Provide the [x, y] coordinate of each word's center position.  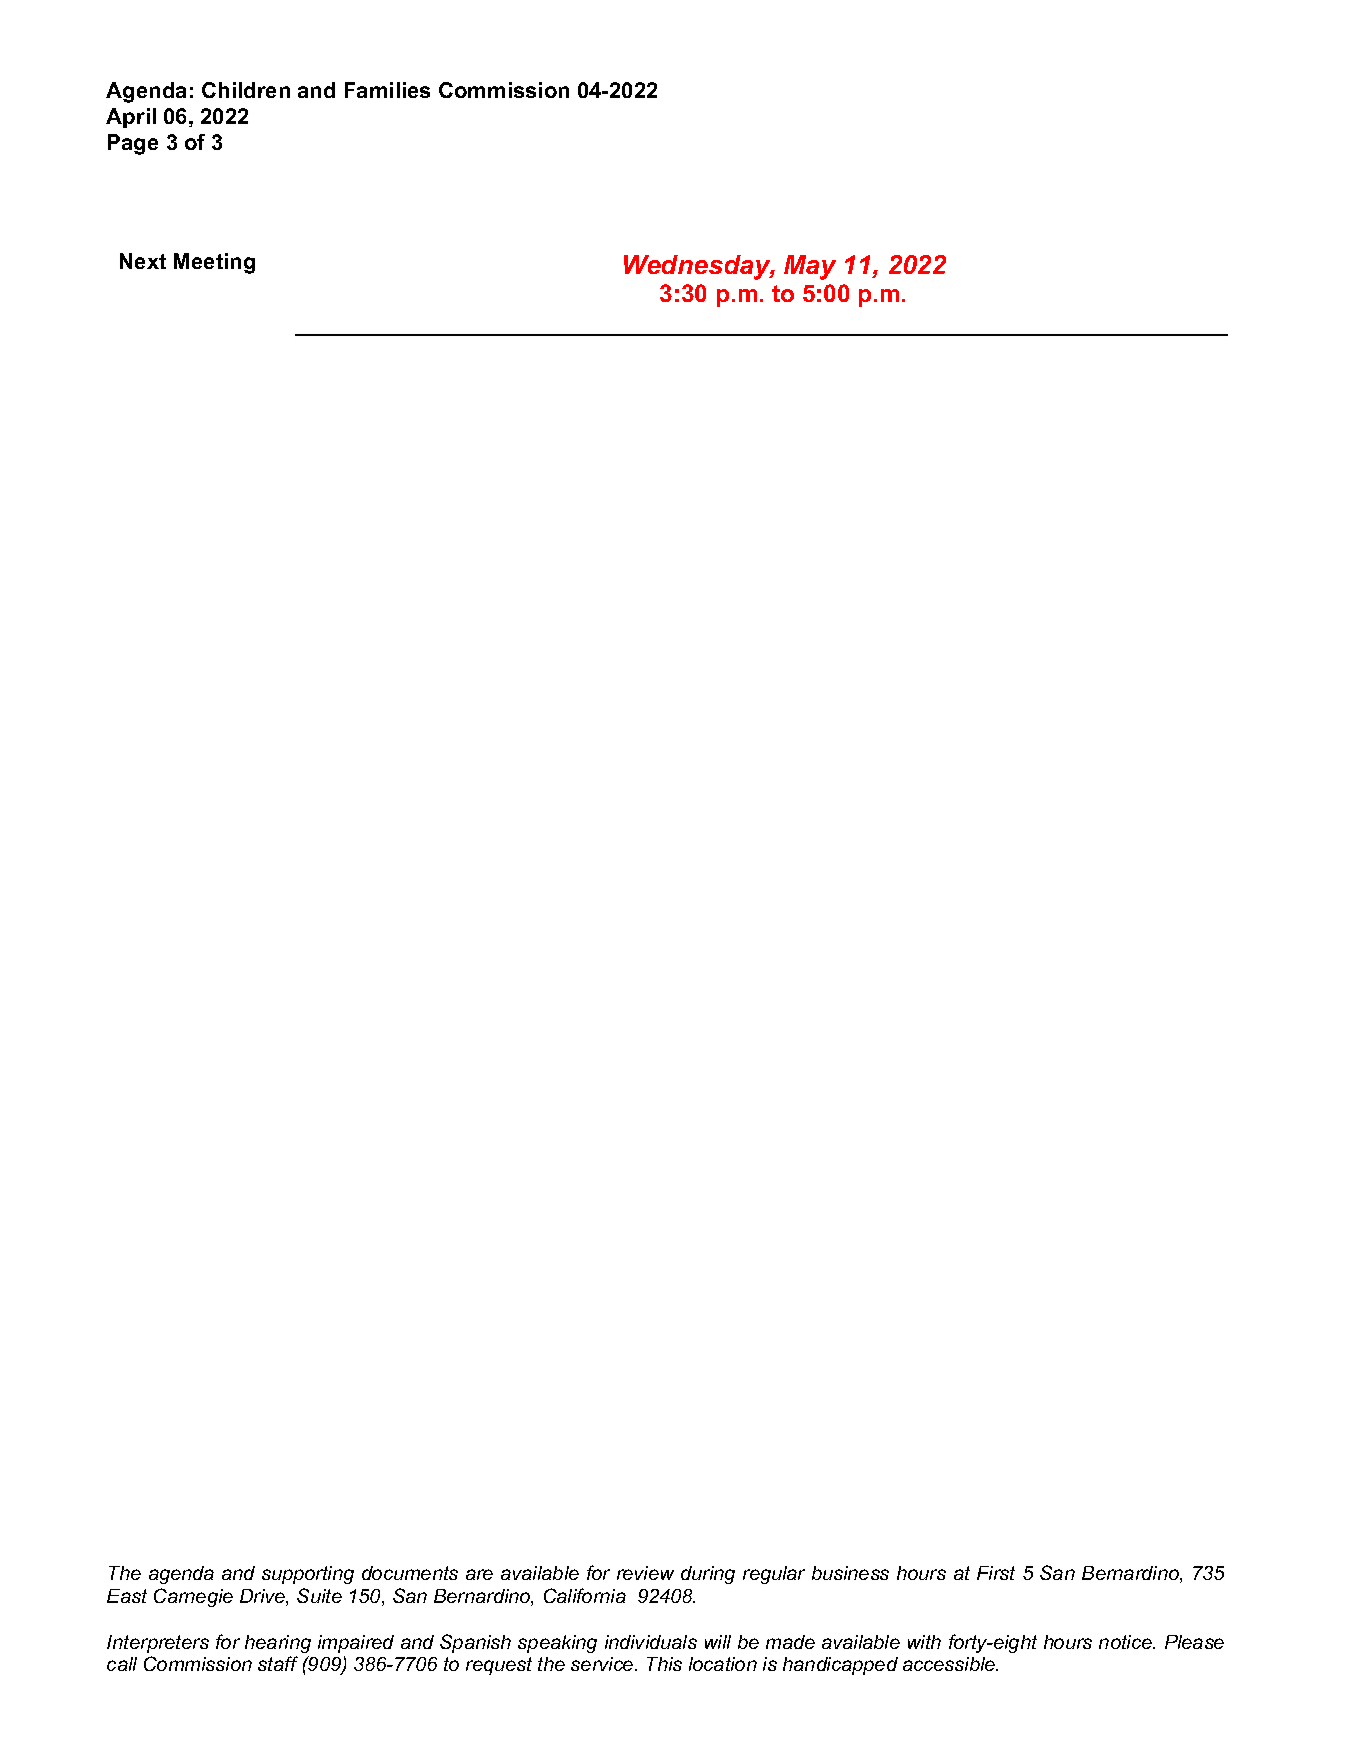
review [645, 1573]
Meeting [214, 263]
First [996, 1573]
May [810, 267]
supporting [308, 1575]
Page [133, 144]
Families [387, 90]
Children [246, 90]
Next [143, 261]
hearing [278, 1644]
